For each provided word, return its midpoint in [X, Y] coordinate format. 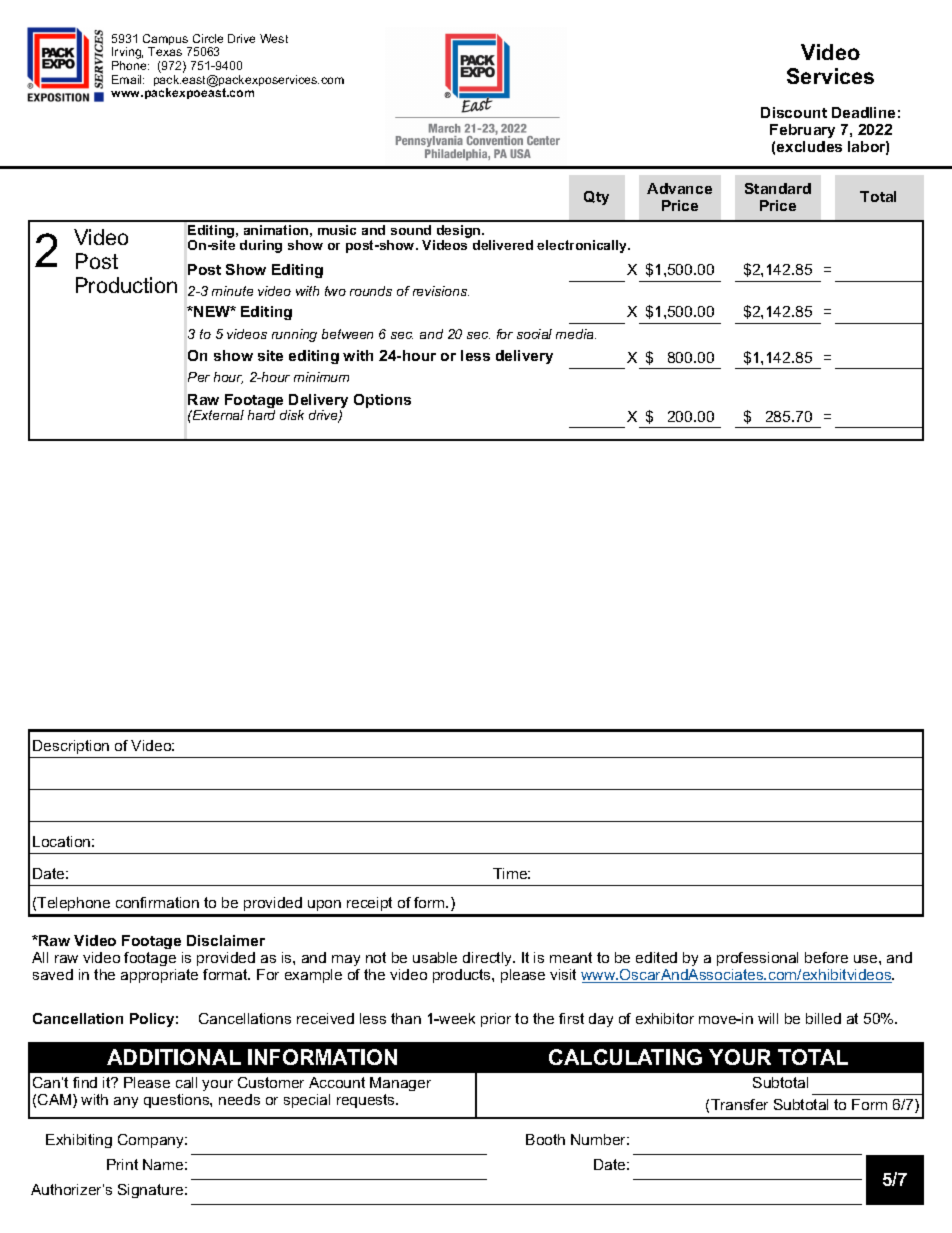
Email [128, 79]
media [576, 334]
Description [71, 749]
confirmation [157, 902]
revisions [441, 291]
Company [152, 1141]
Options [382, 401]
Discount [794, 112]
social [534, 334]
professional [757, 959]
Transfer [739, 1104]
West [274, 38]
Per [199, 377]
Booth [545, 1139]
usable [435, 957]
